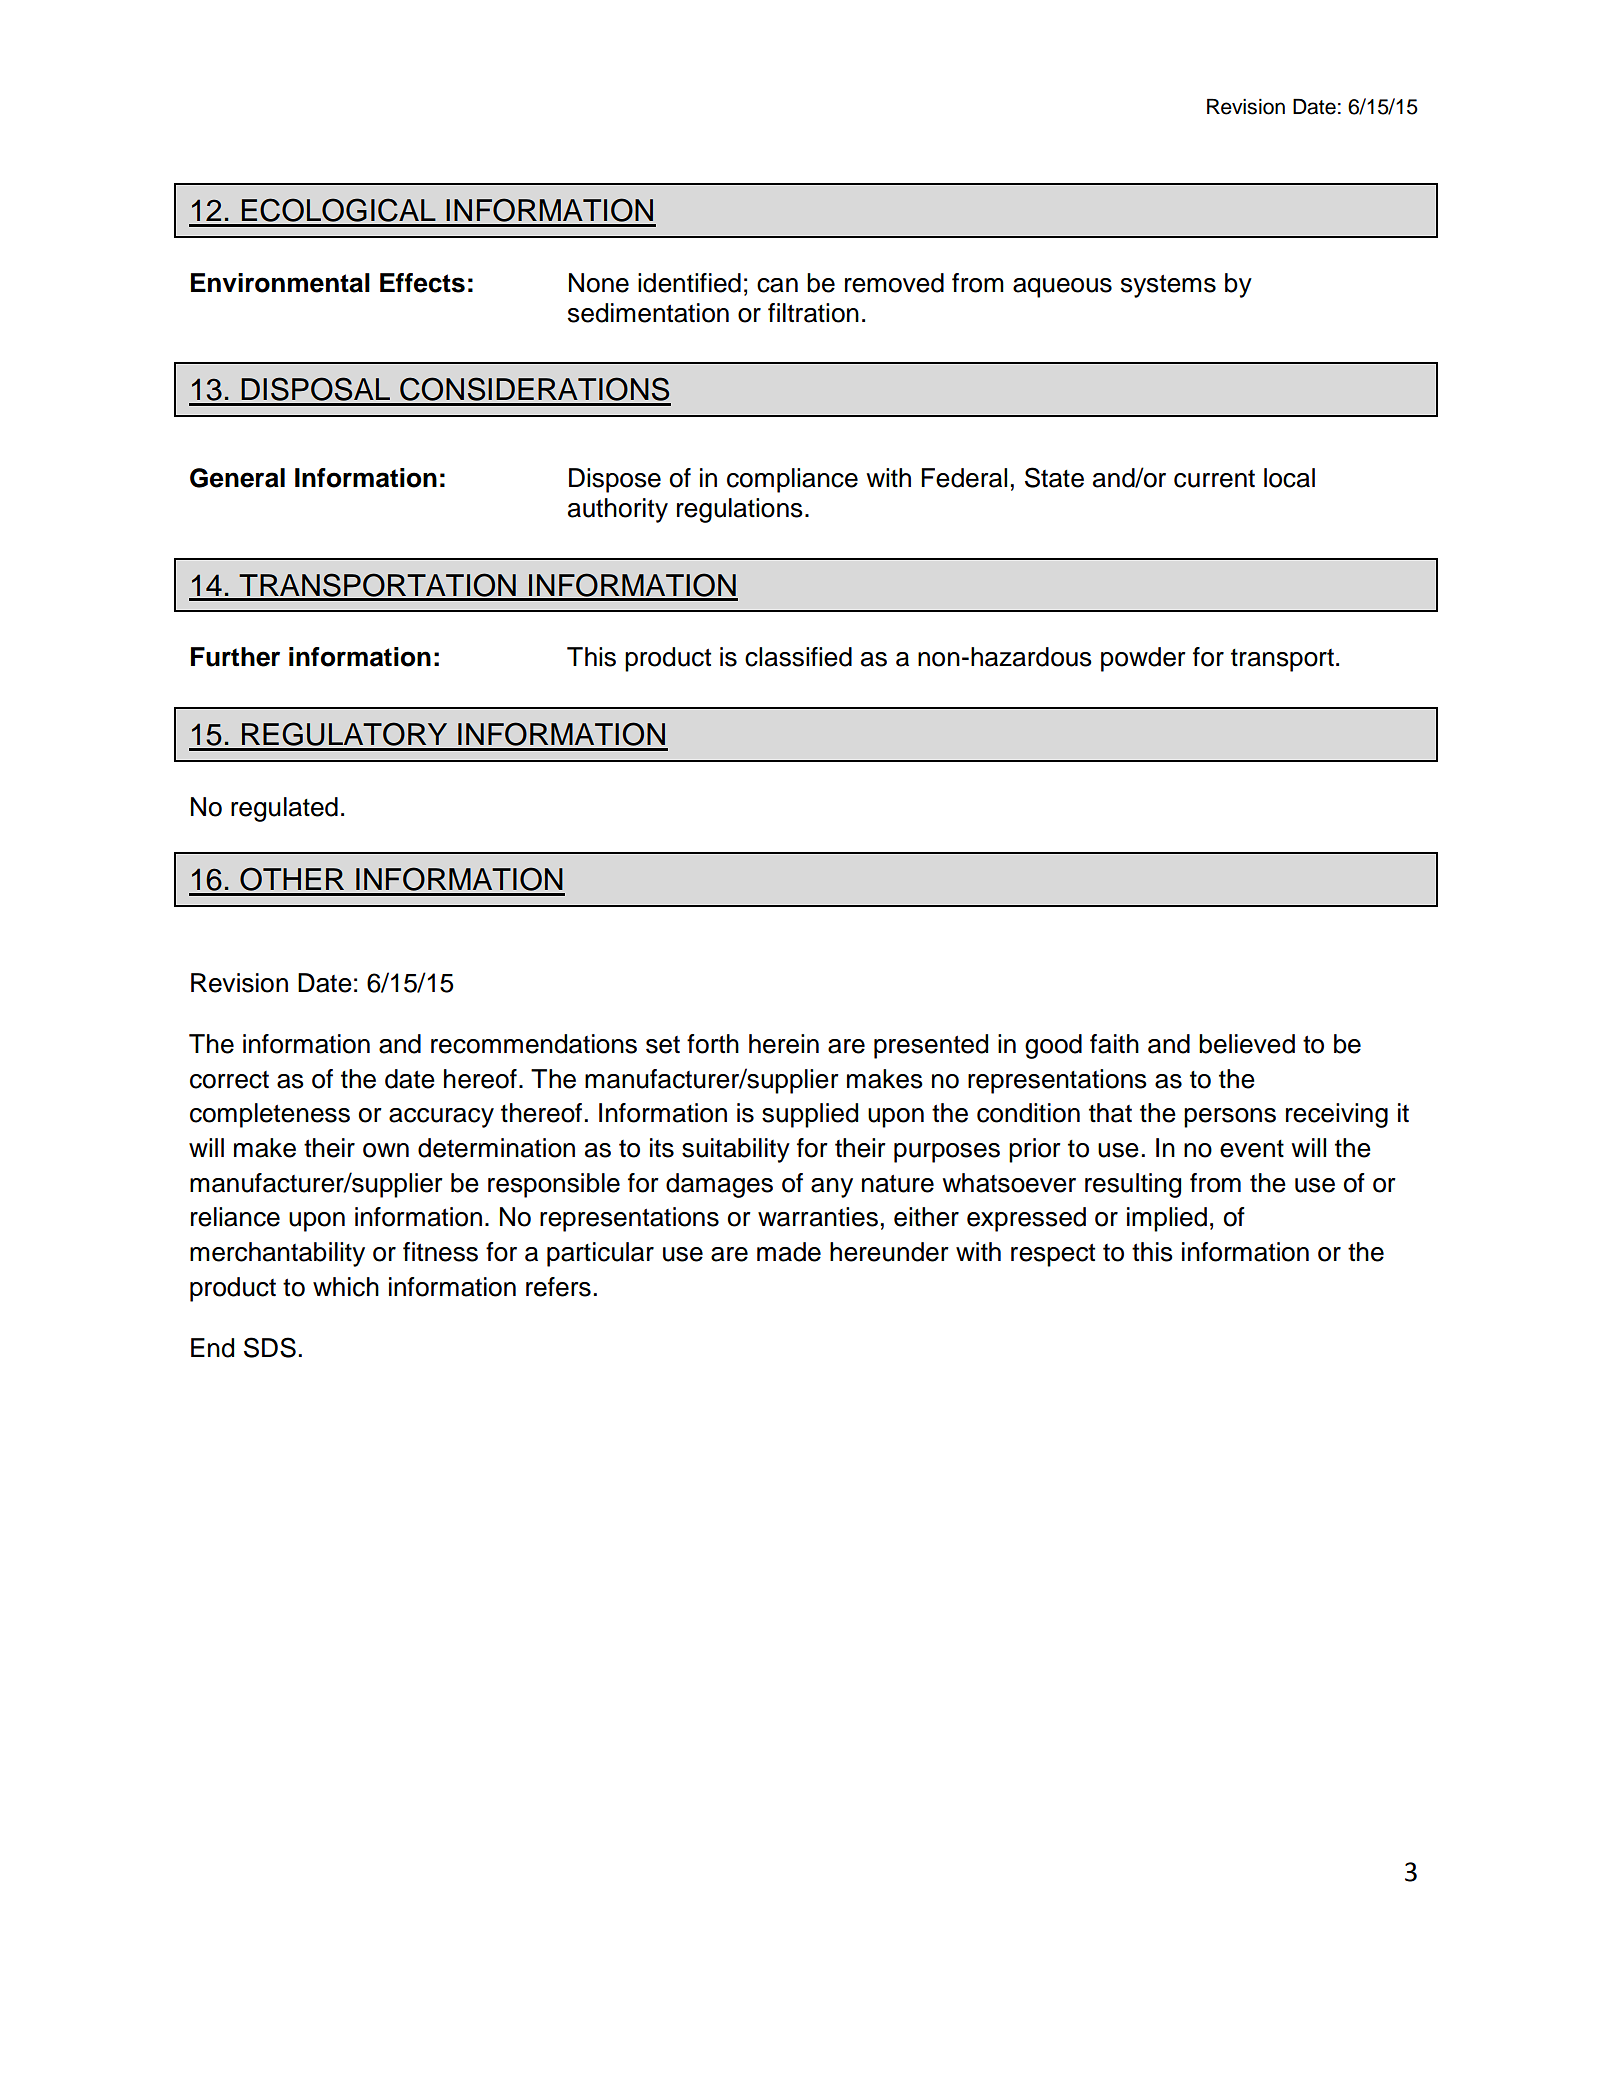  I want to click on filtration, so click(813, 313).
